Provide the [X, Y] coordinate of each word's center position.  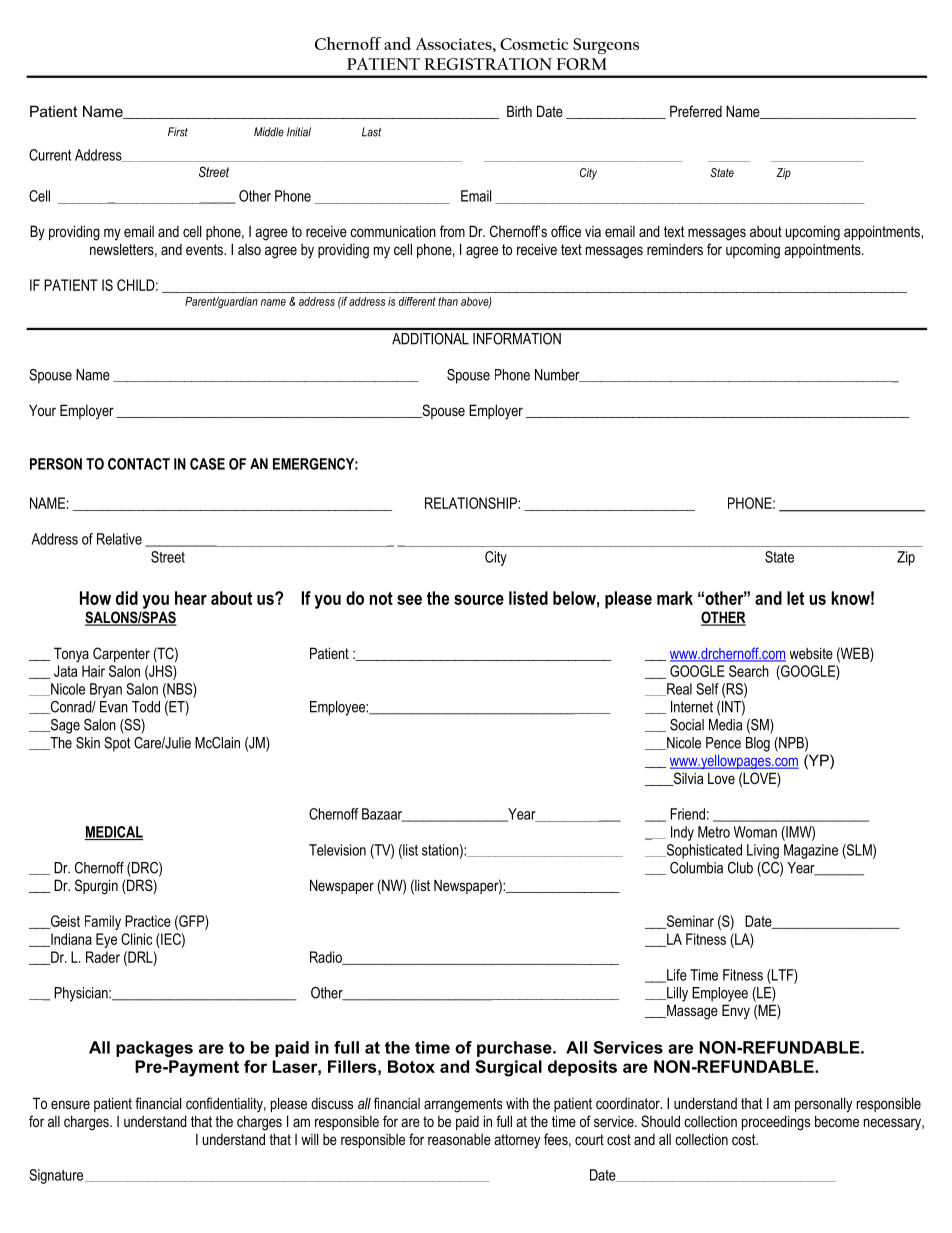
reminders [675, 249]
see [409, 600]
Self [707, 689]
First [178, 132]
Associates [455, 43]
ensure [70, 1104]
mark [675, 598]
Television [337, 850]
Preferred [696, 111]
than [448, 301]
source [479, 600]
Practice [148, 921]
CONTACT [139, 464]
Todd [146, 707]
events [205, 249]
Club [740, 868]
